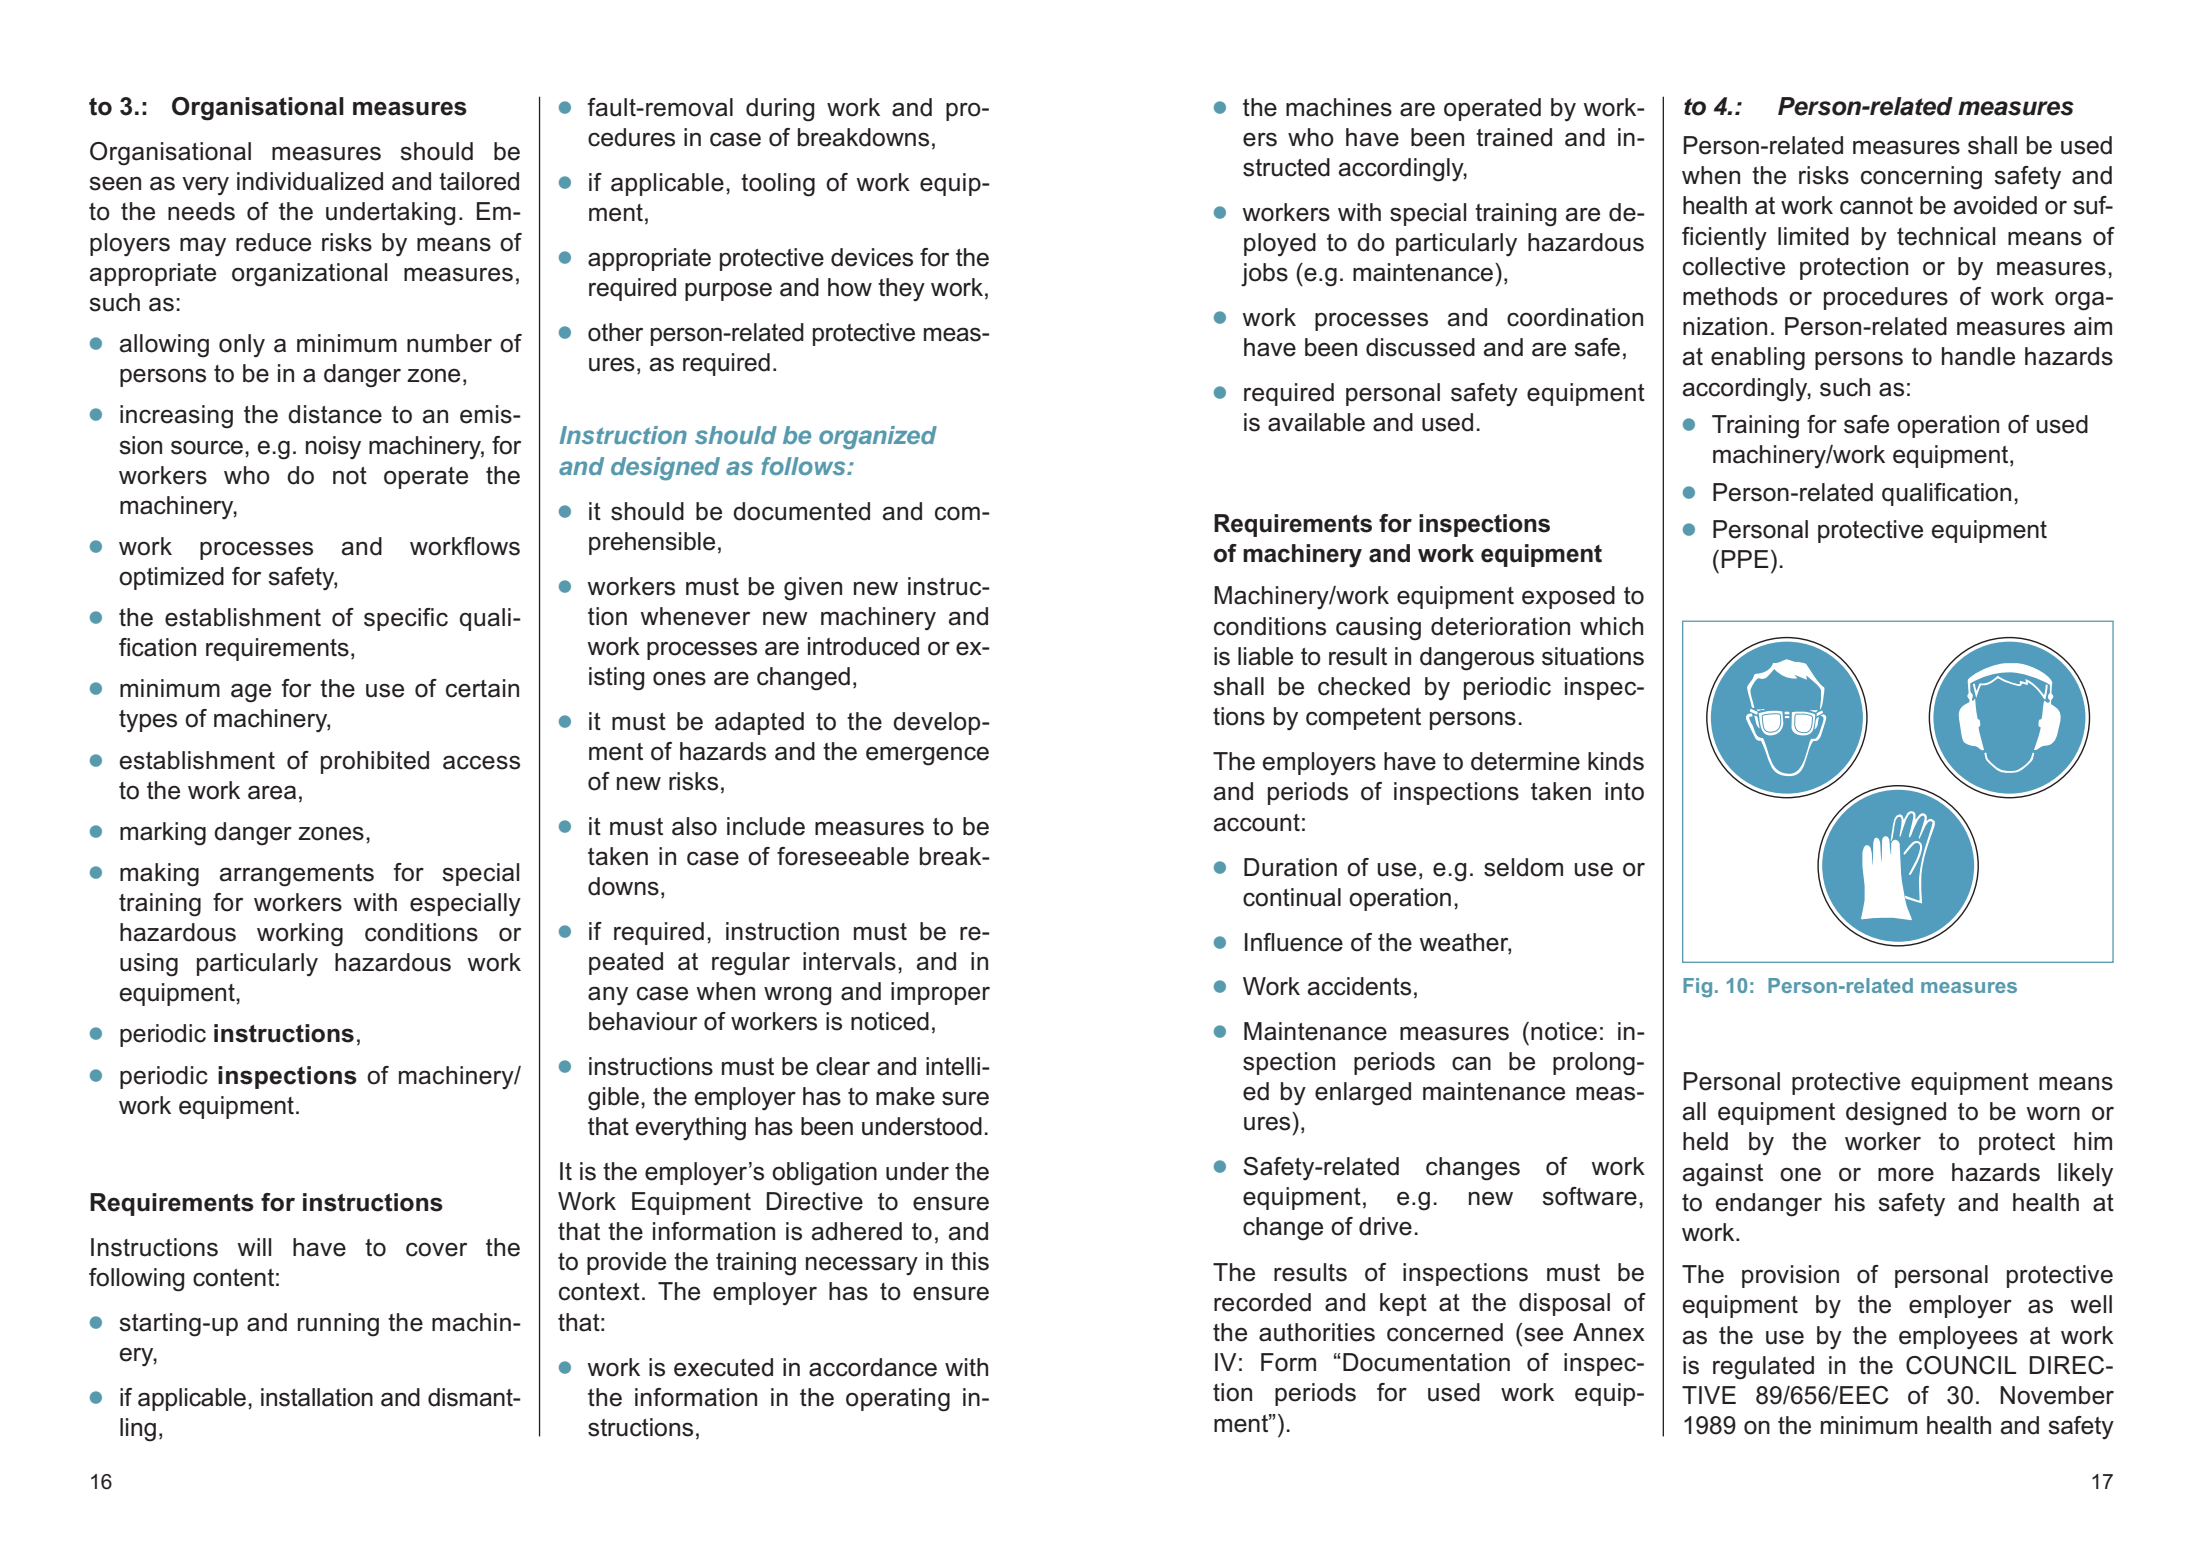  I want to click on concerning, so click(1921, 178).
